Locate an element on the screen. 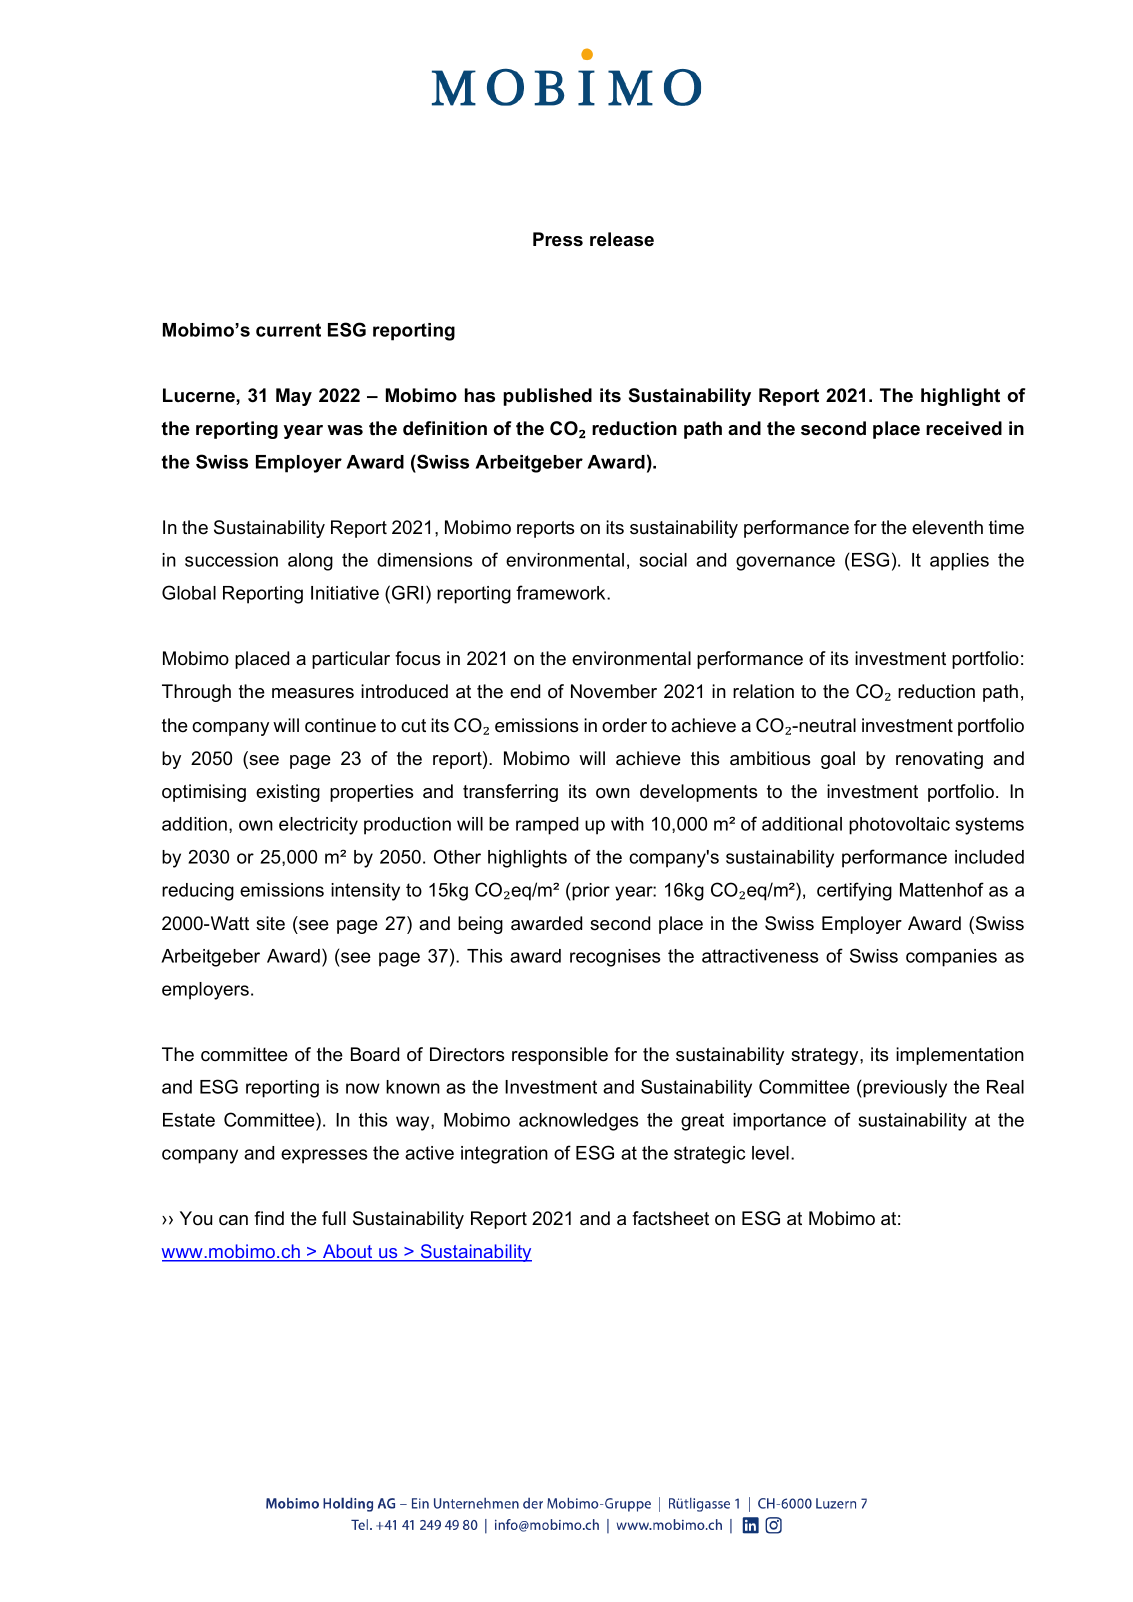  applies is located at coordinates (959, 562).
